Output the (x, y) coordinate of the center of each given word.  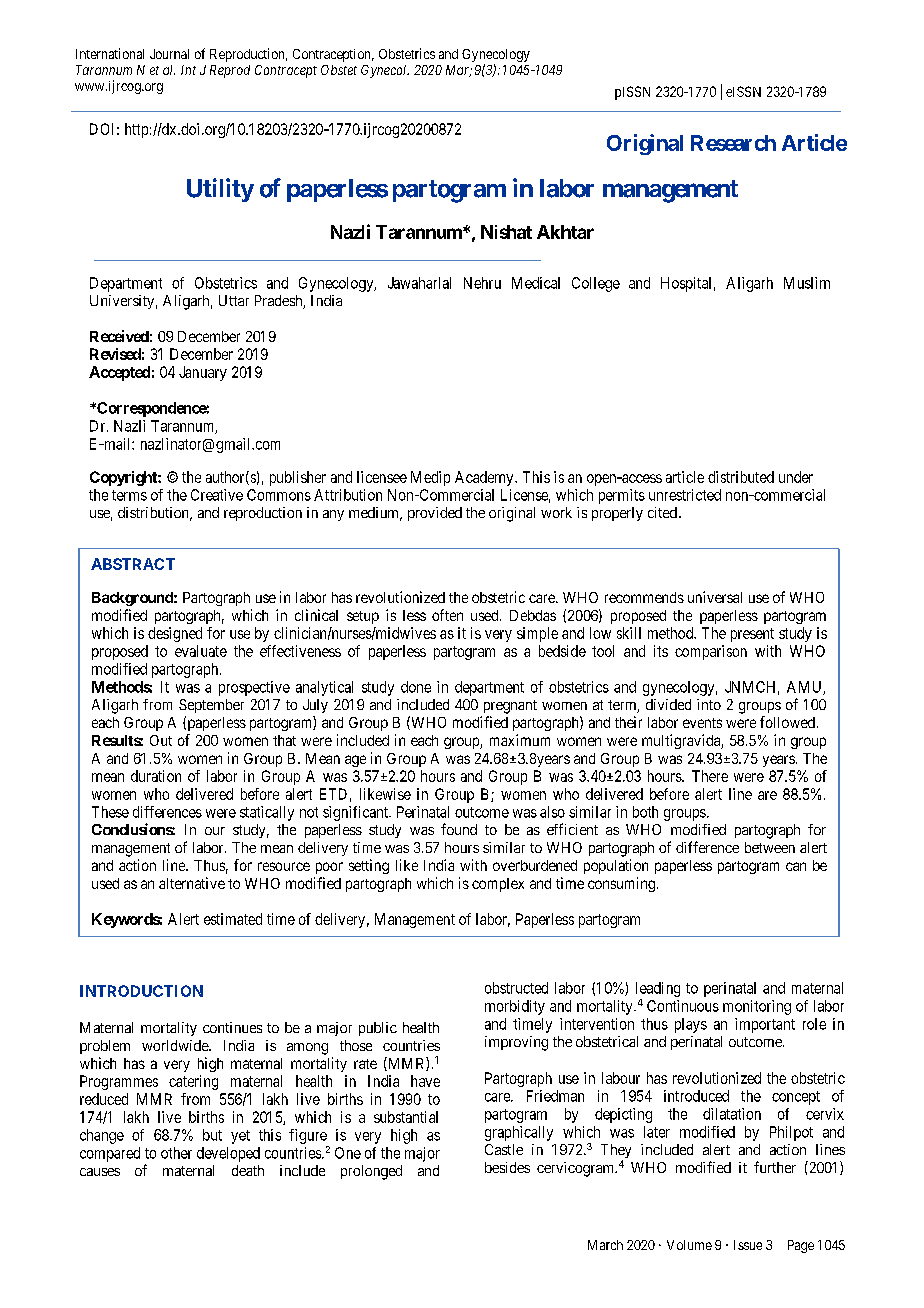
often (447, 615)
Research (733, 143)
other (176, 1153)
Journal (169, 54)
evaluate (201, 651)
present (752, 635)
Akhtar (565, 232)
